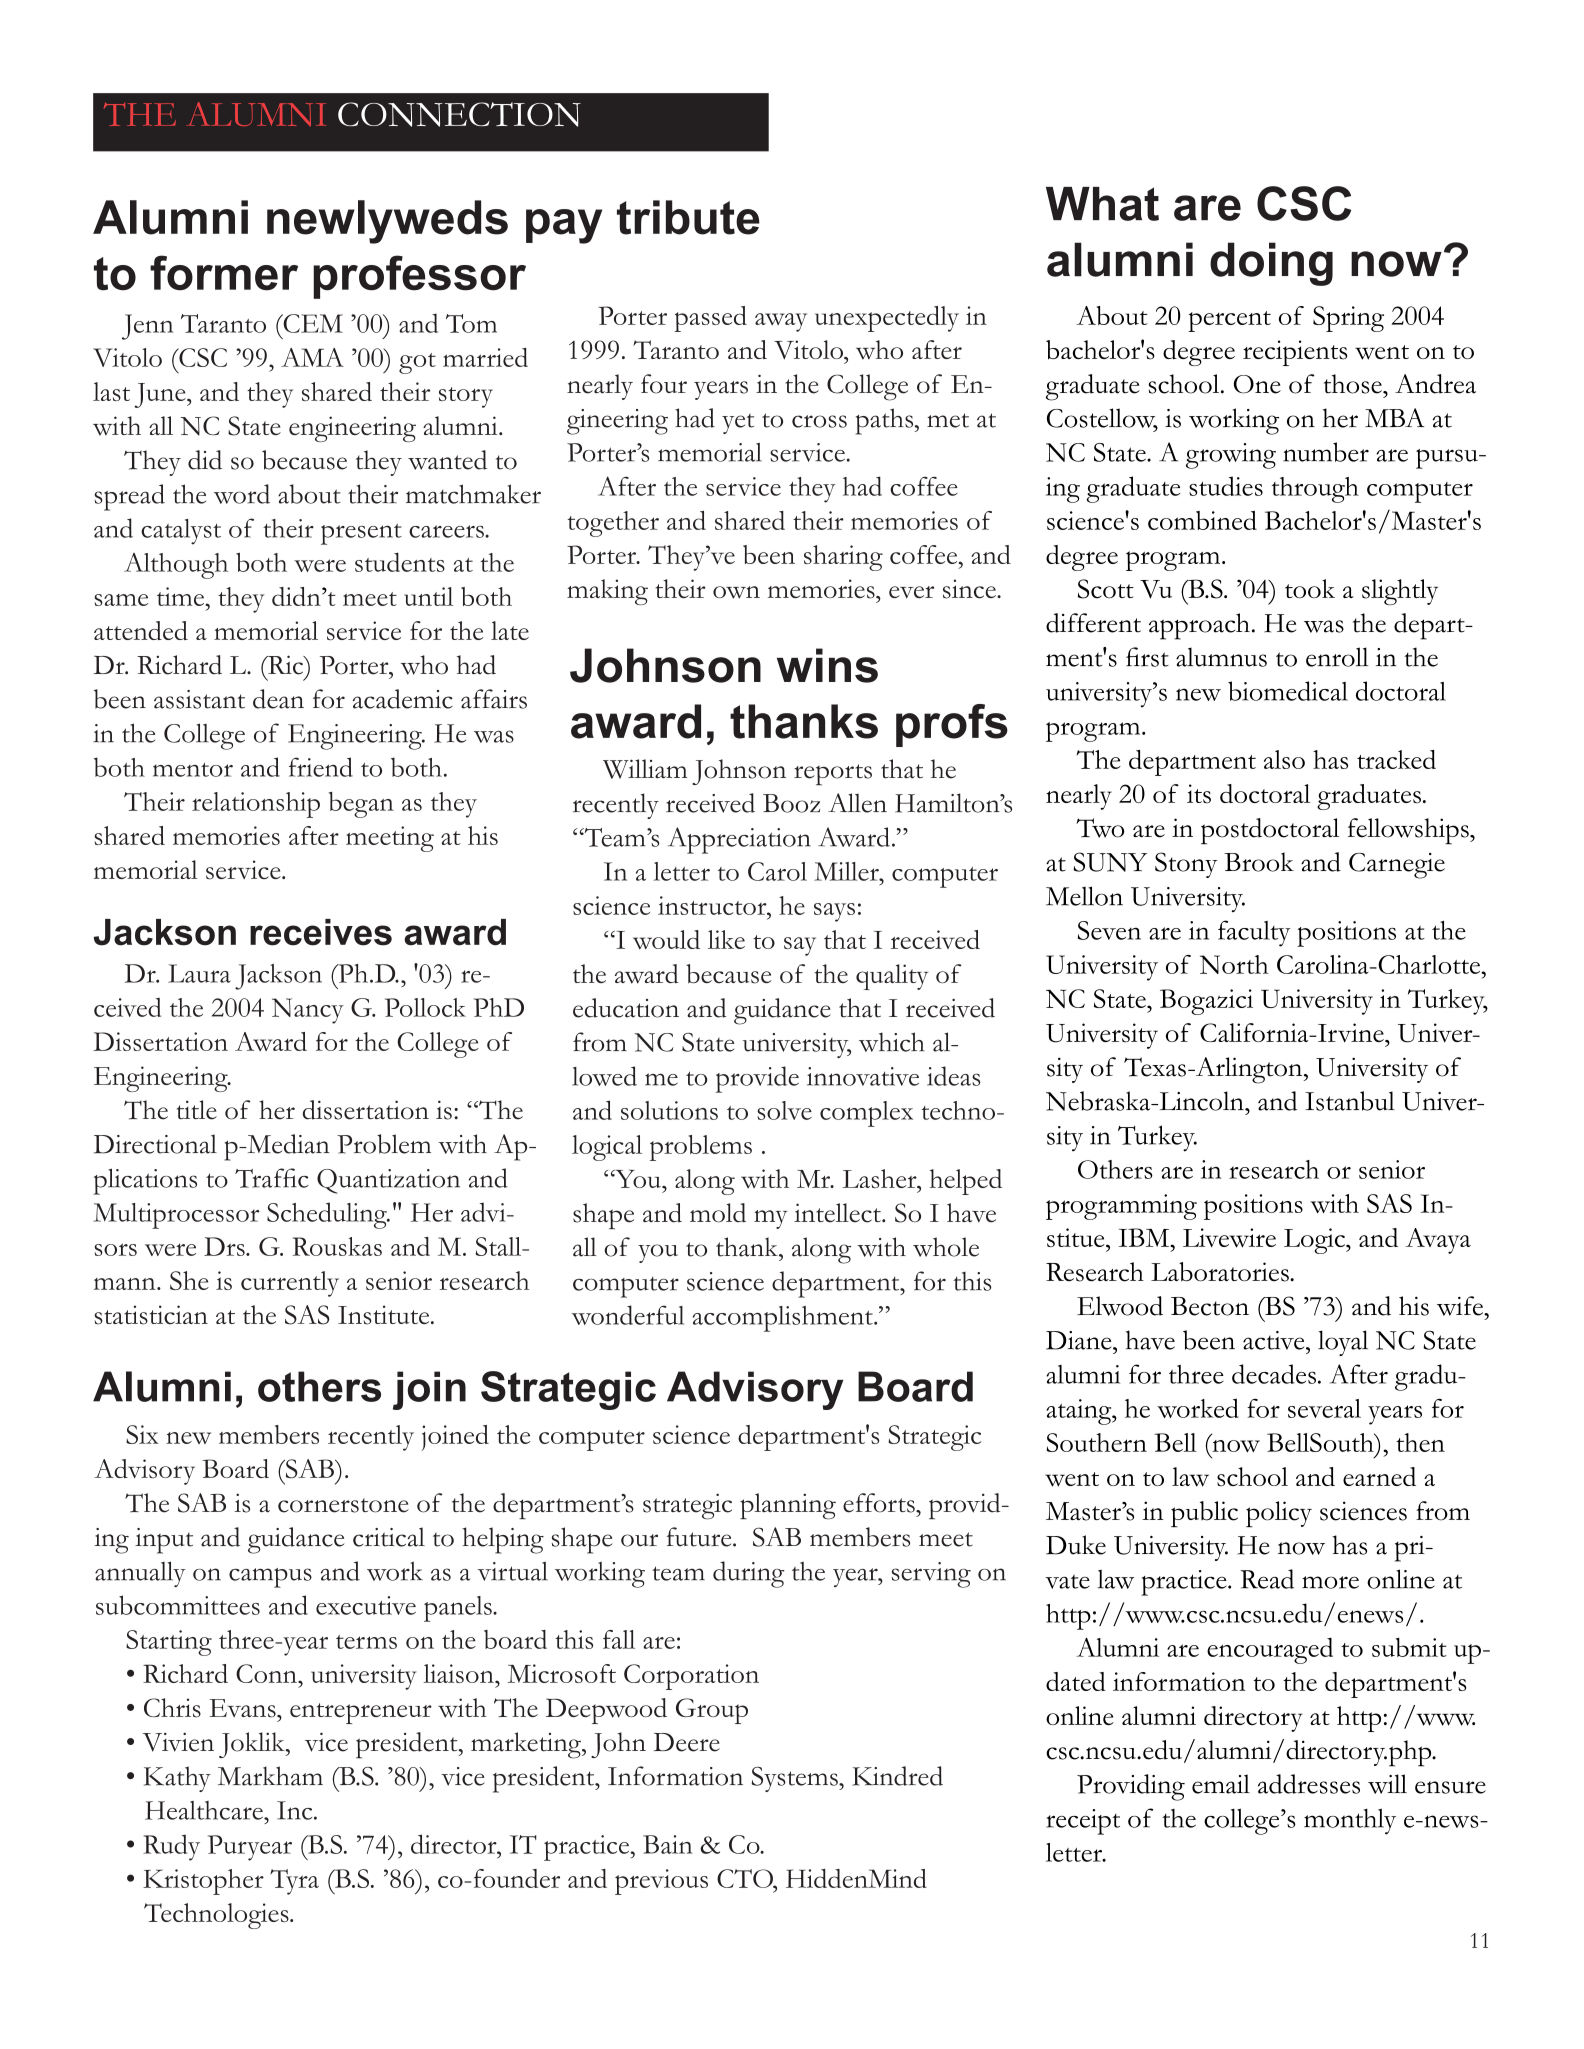 Image resolution: width=1584 pixels, height=2049 pixels. What do you see at coordinates (278, 699) in the document?
I see `dean` at bounding box center [278, 699].
